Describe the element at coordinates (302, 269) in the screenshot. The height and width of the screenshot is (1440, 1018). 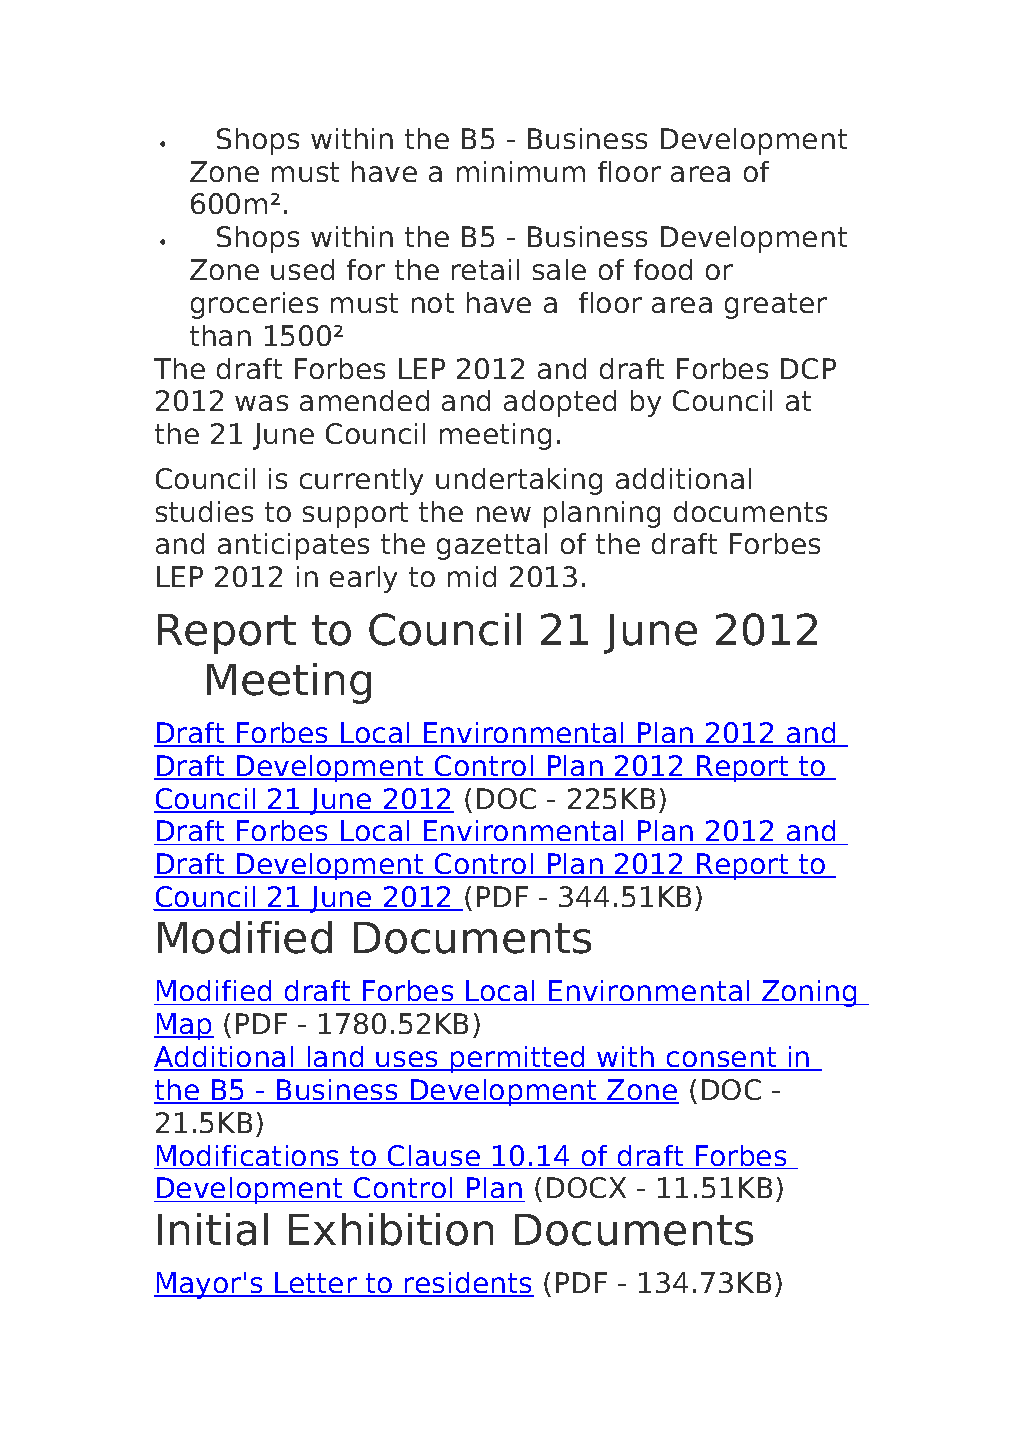
I see `used` at that location.
